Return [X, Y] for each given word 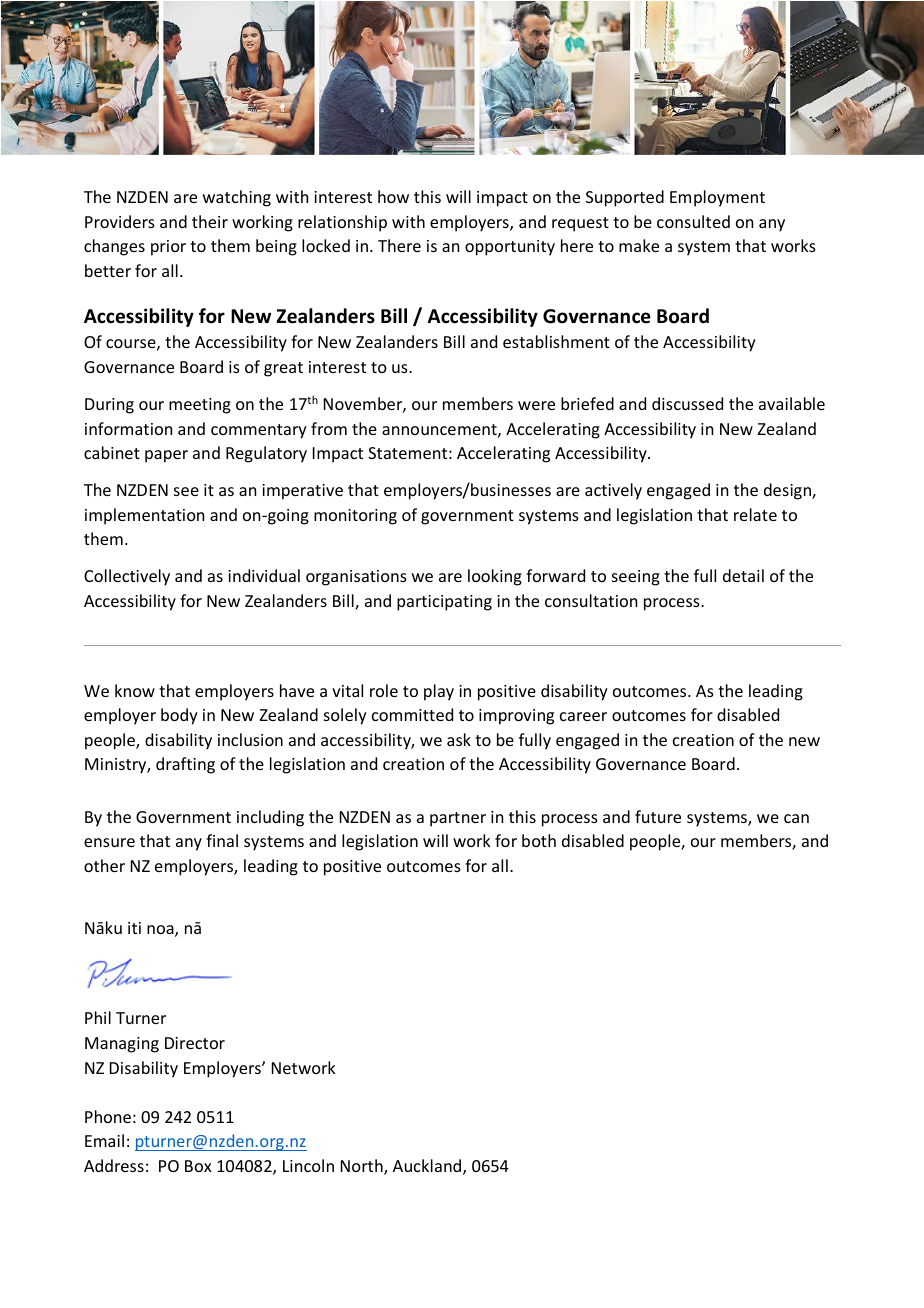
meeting [200, 406]
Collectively [127, 577]
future [658, 816]
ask [459, 739]
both [539, 840]
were [536, 405]
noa [161, 931]
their [210, 221]
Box [198, 1166]
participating [444, 603]
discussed [687, 403]
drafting [185, 765]
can [796, 818]
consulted [693, 221]
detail [743, 575]
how [393, 196]
